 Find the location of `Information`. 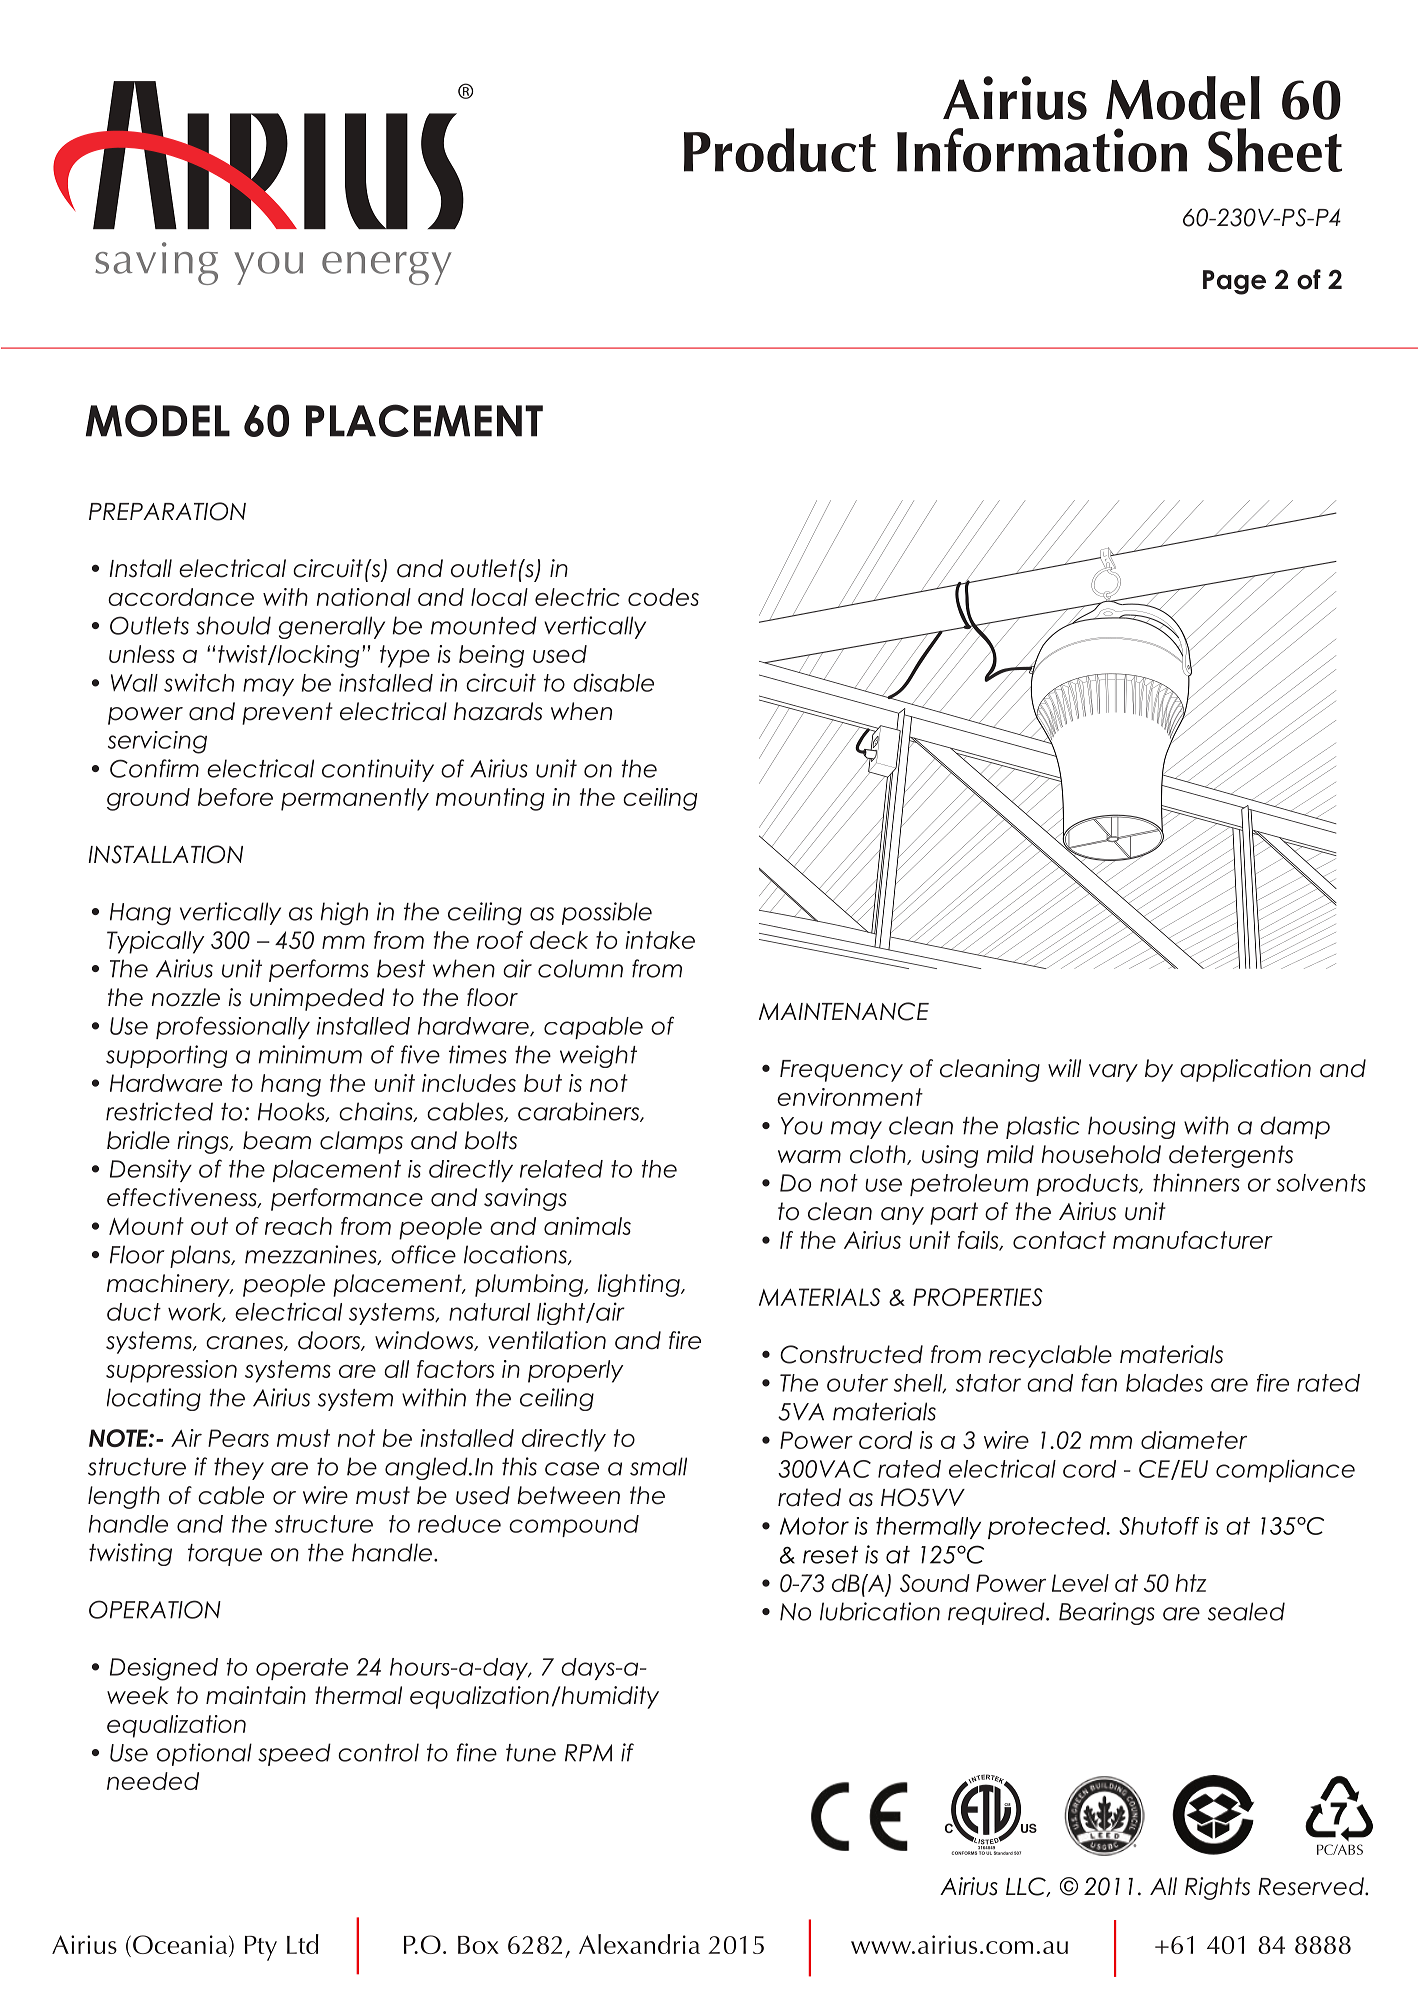

Information is located at coordinates (1042, 150).
